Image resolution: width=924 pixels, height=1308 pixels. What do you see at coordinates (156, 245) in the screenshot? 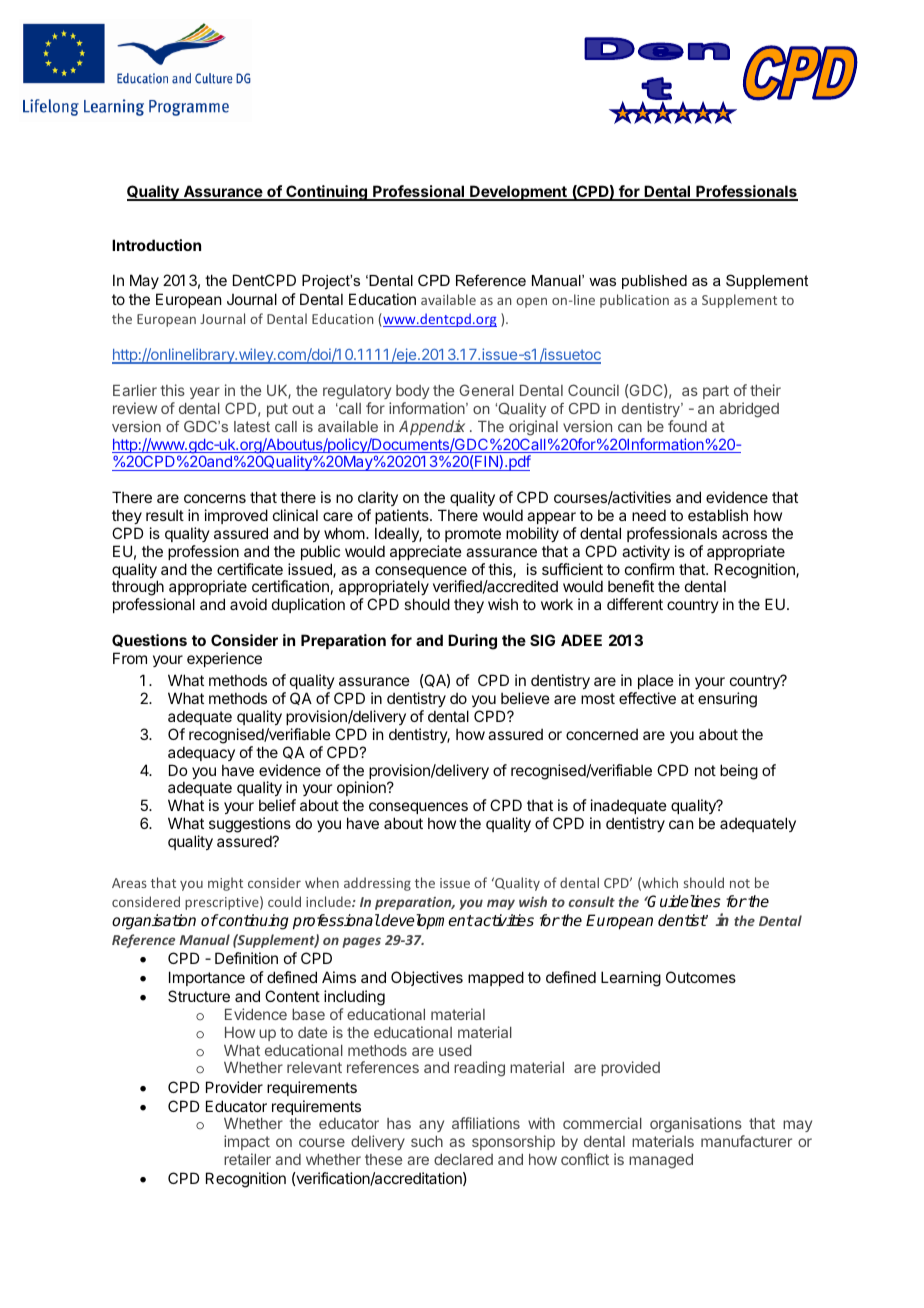
I see `Introduction` at bounding box center [156, 245].
